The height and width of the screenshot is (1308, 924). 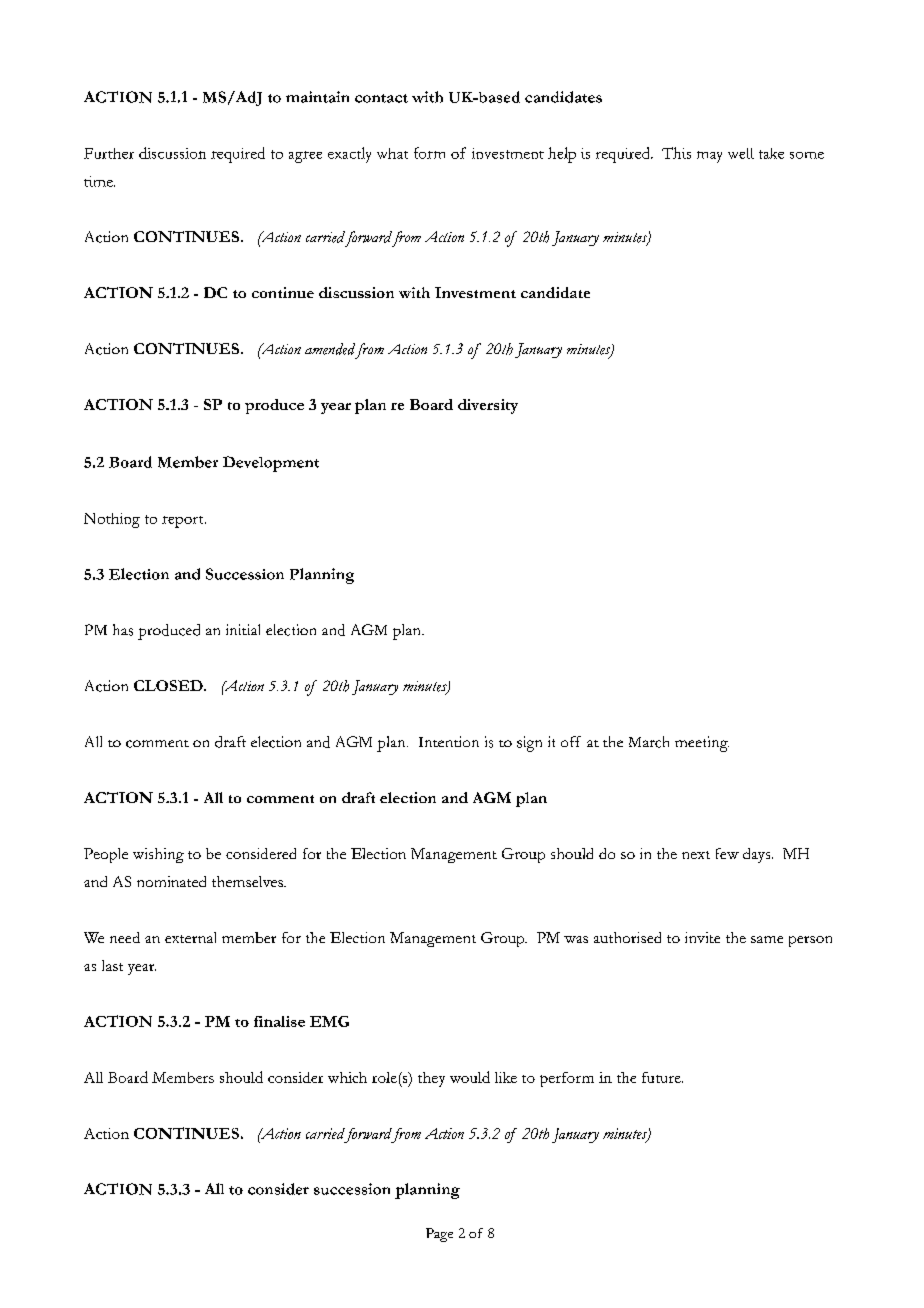 I want to click on CLOSED, so click(x=169, y=685).
